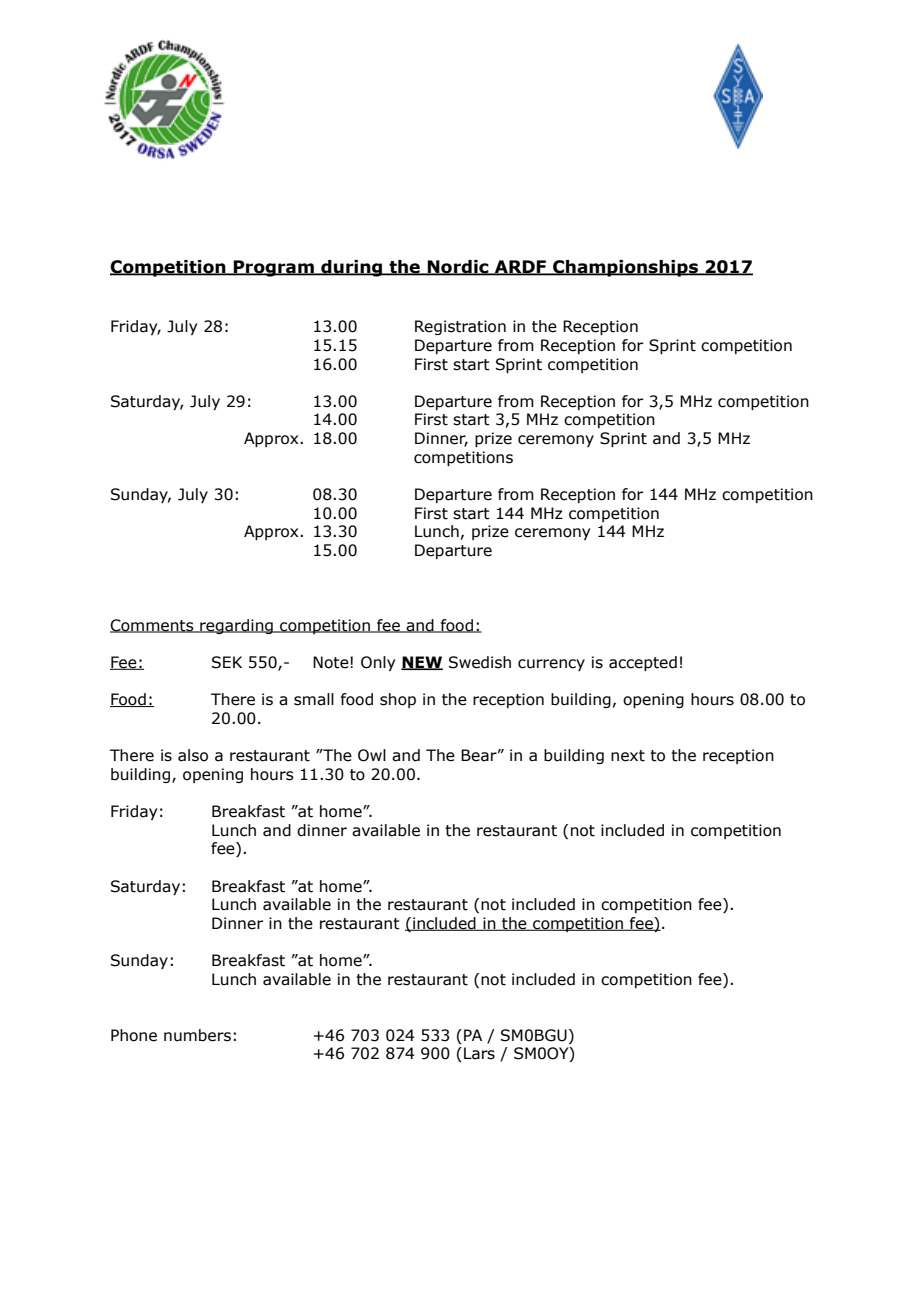 The image size is (924, 1308). Describe the element at coordinates (197, 1035) in the page. I see `numbers` at that location.
